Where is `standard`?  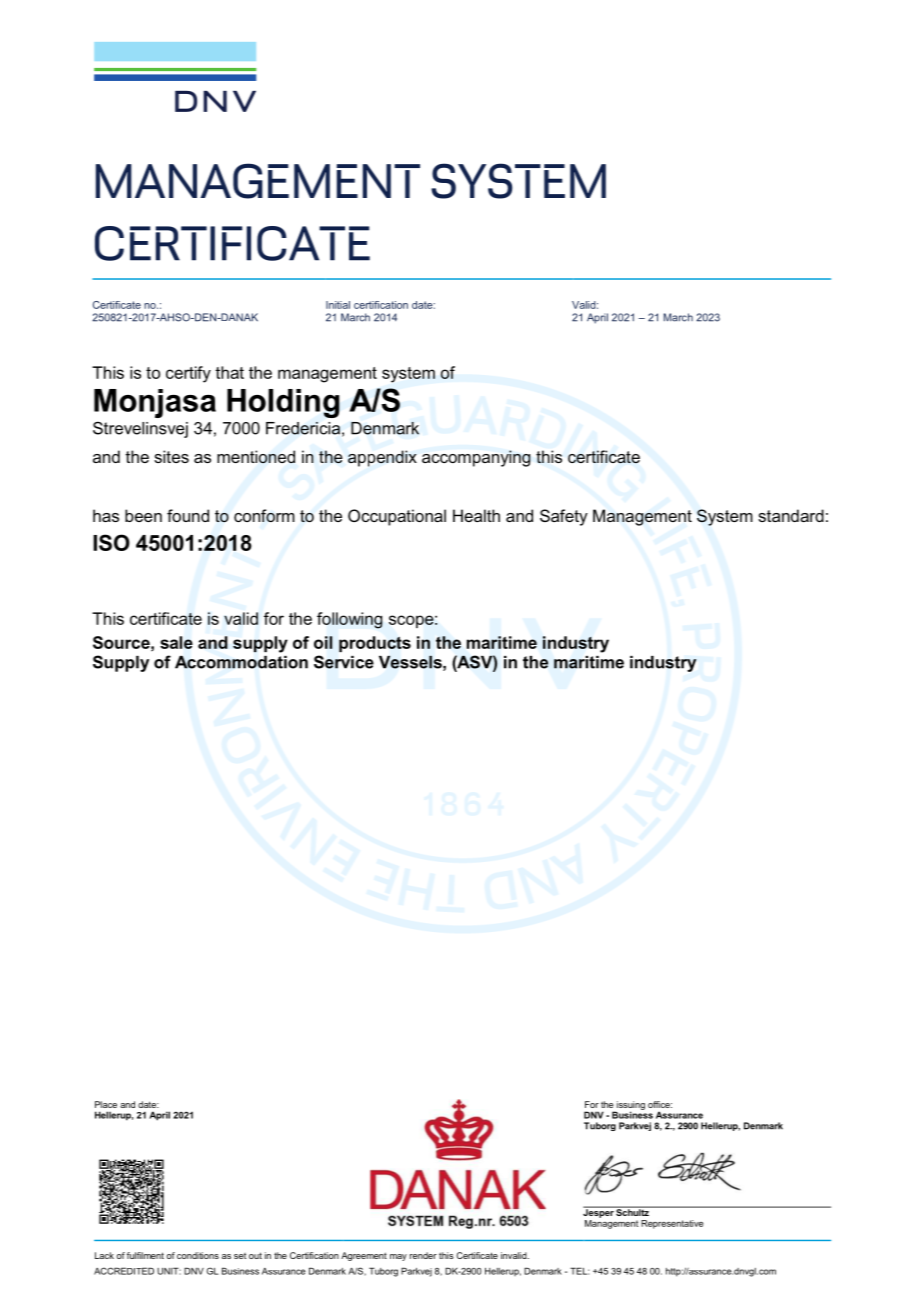 standard is located at coordinates (791, 515).
